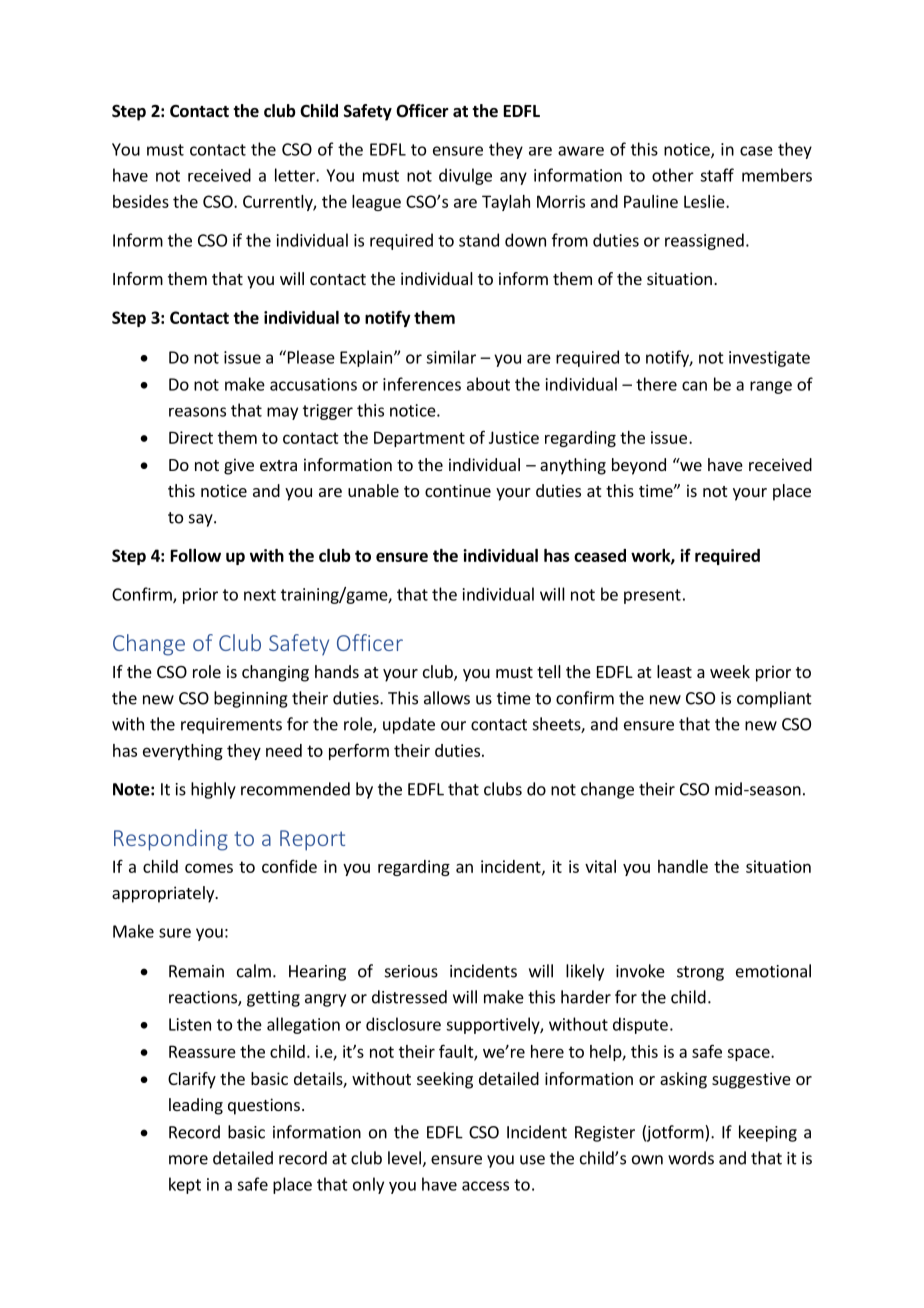 This screenshot has height=1308, width=924. Describe the element at coordinates (188, 1160) in the screenshot. I see `more` at that location.
